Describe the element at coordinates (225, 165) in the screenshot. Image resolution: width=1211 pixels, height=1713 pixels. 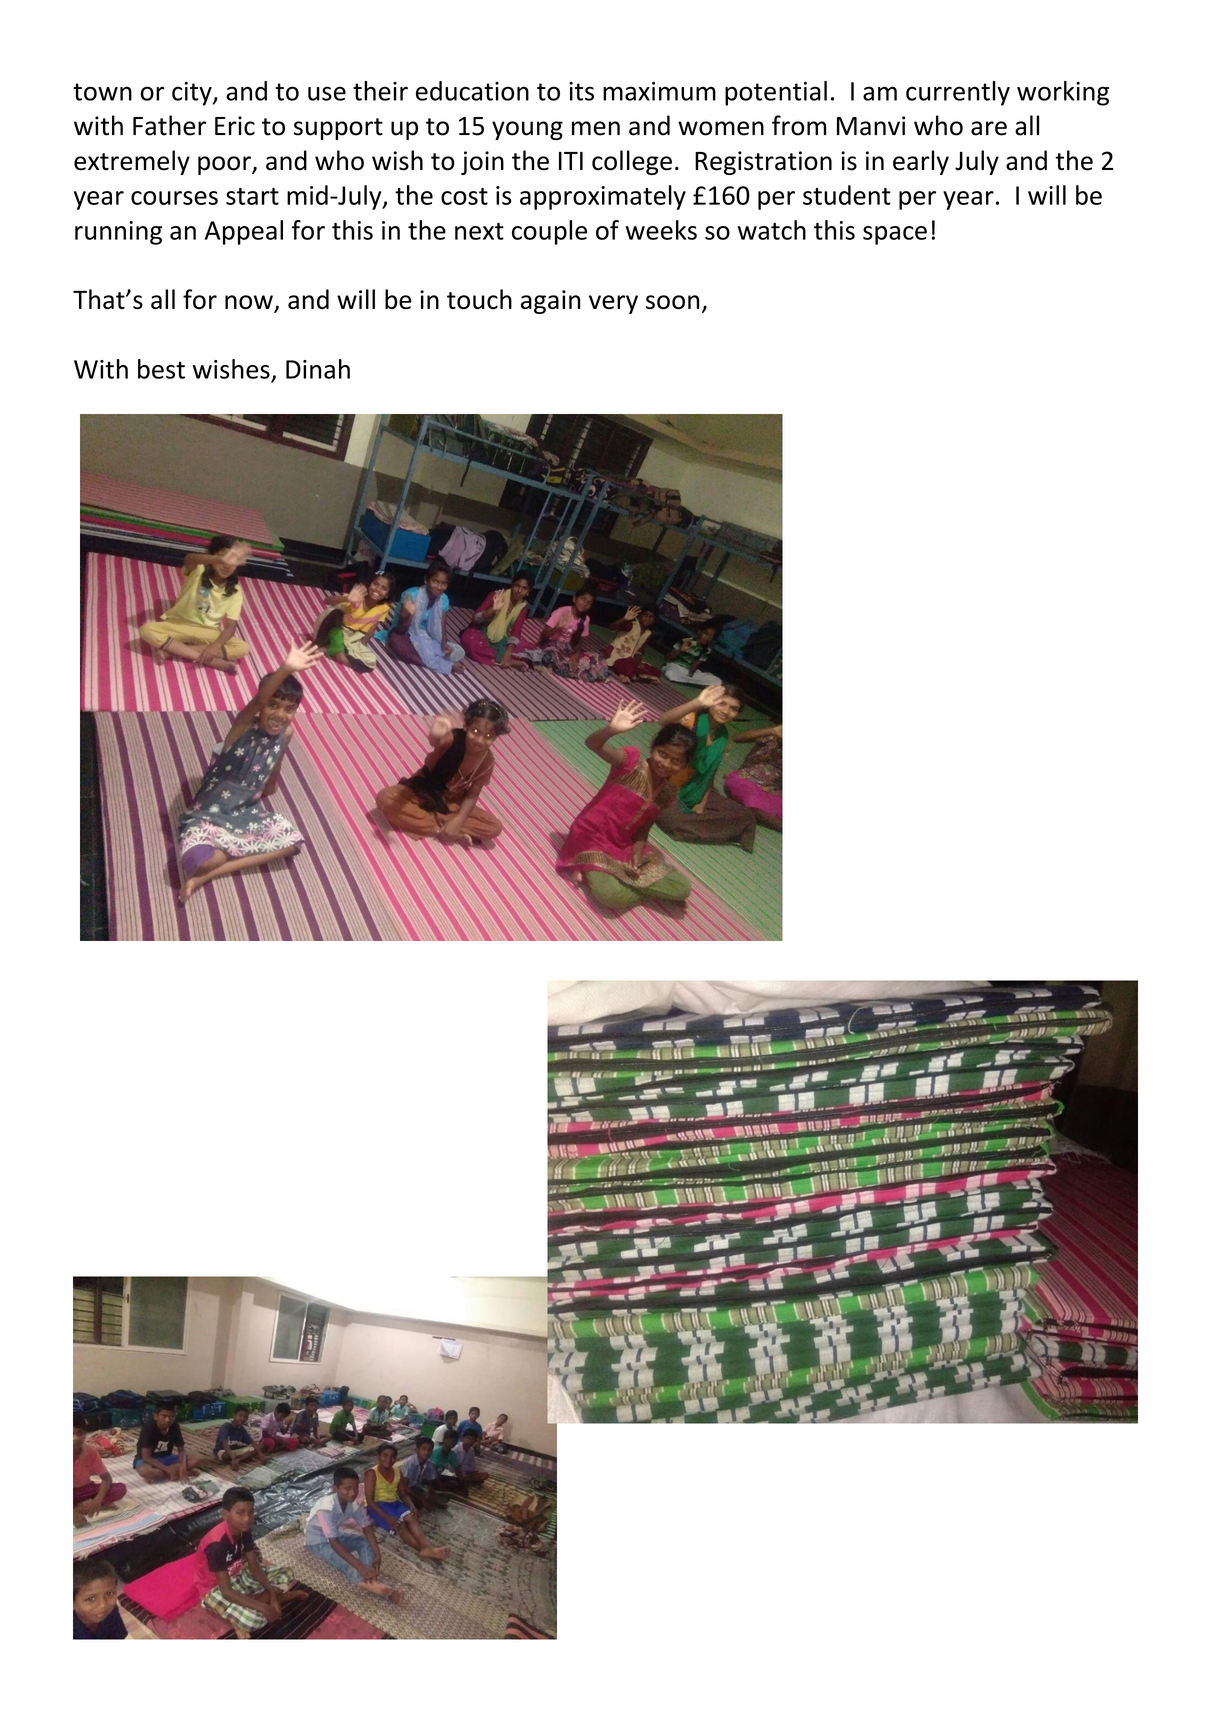
I see `poor` at that location.
